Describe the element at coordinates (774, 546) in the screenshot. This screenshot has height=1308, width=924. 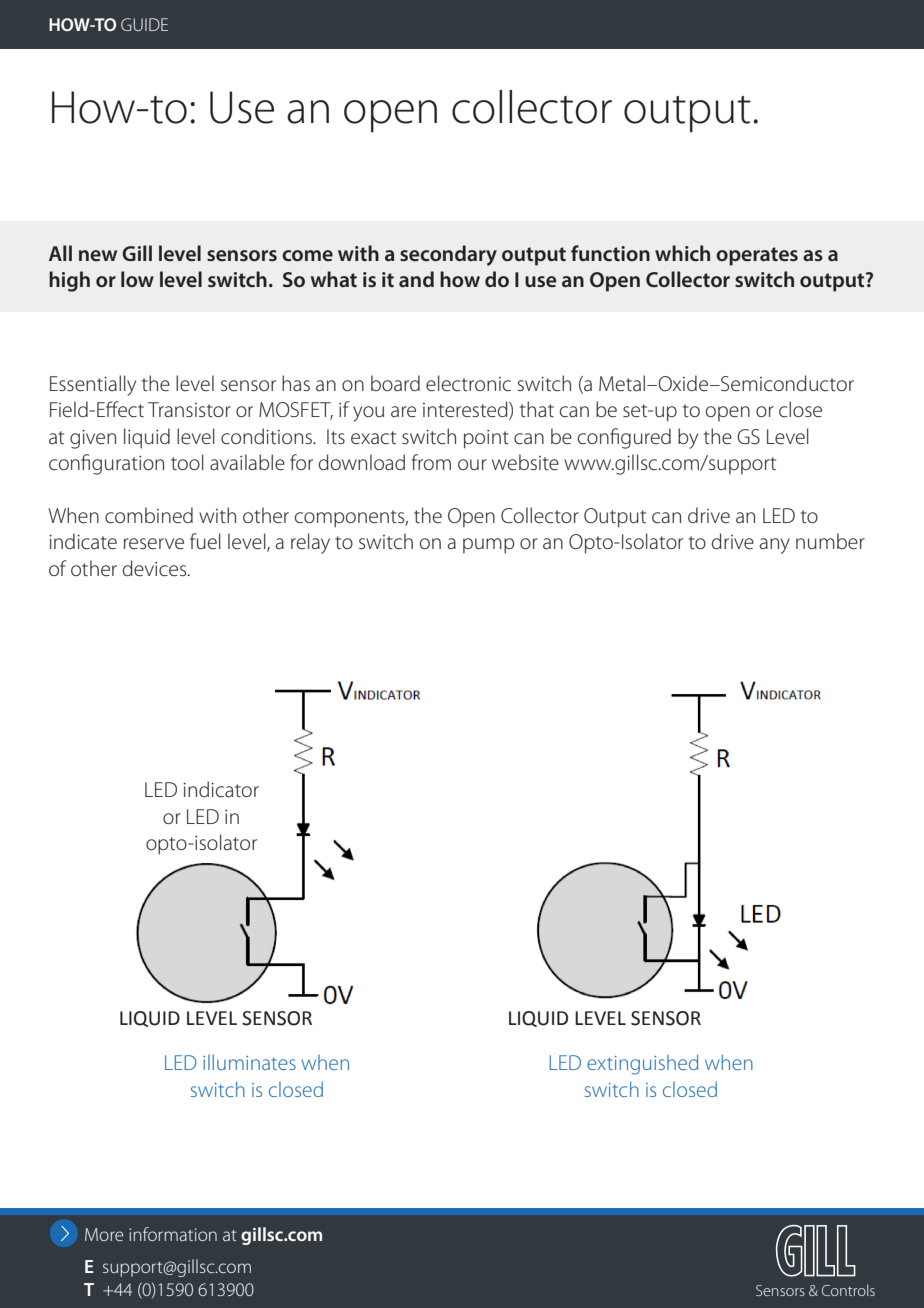
I see `any` at that location.
